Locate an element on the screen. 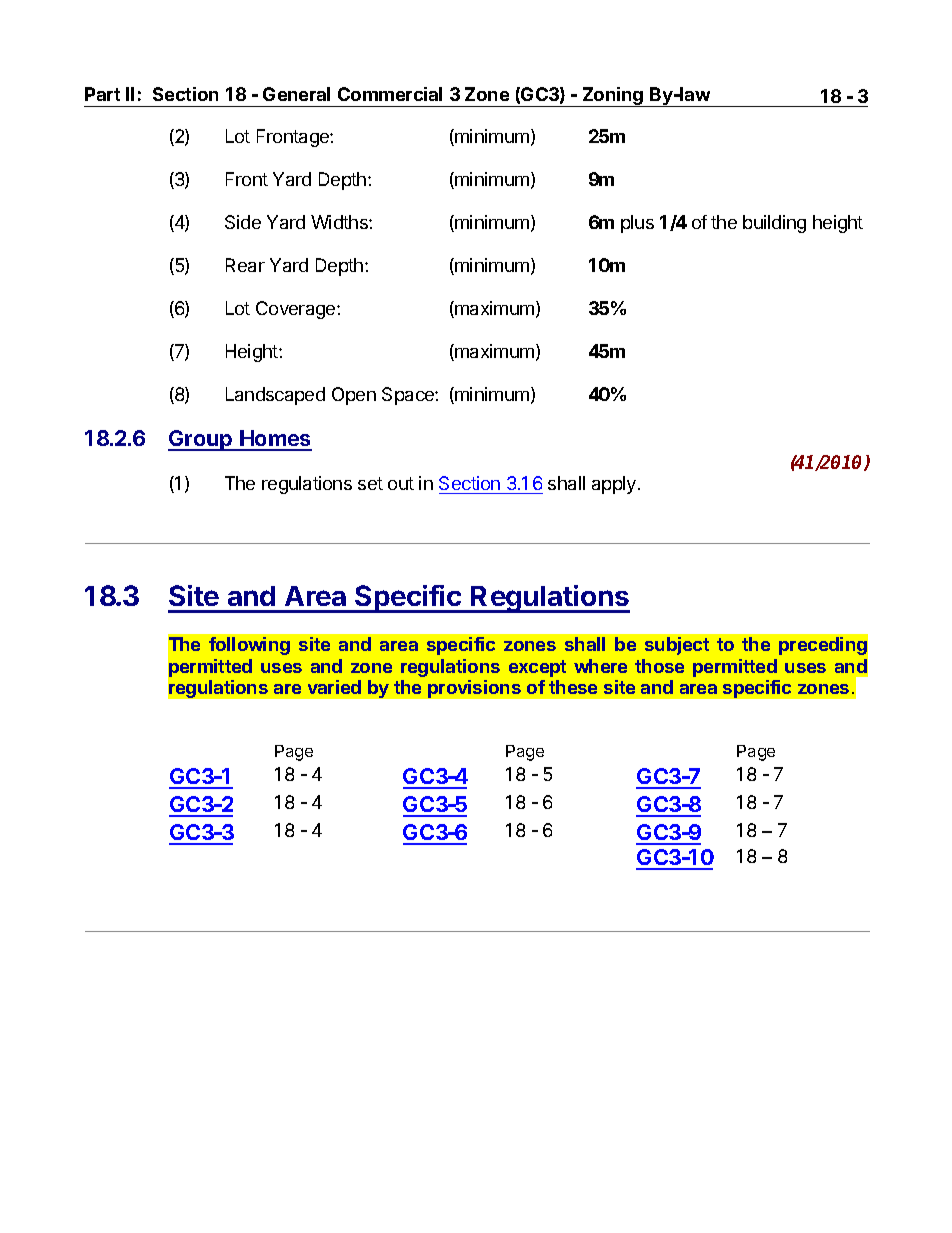 The width and height of the screenshot is (952, 1233). Widths is located at coordinates (340, 222).
